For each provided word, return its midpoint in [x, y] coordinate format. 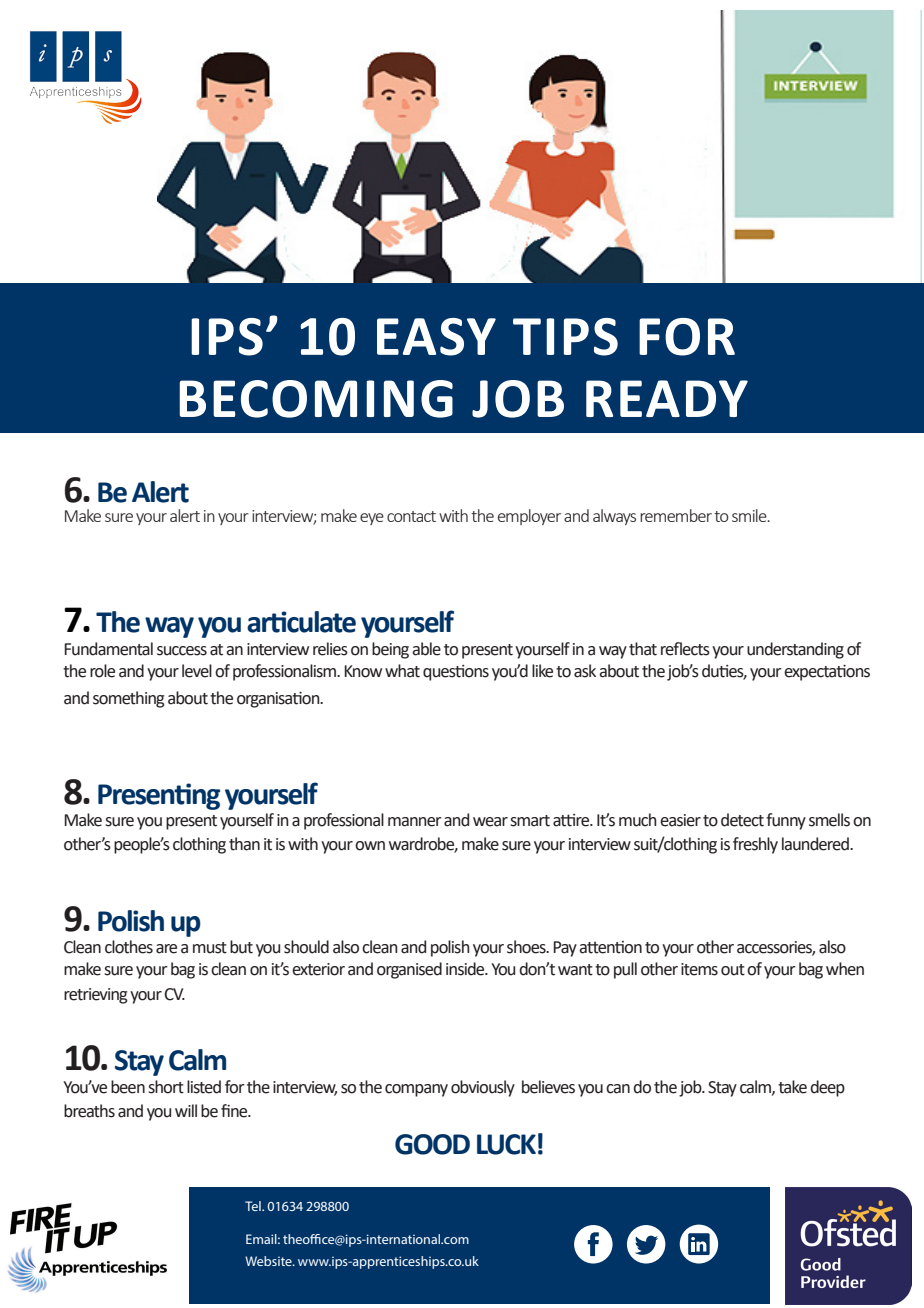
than [244, 844]
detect [742, 820]
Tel [254, 1206]
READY [667, 398]
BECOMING [316, 399]
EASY [436, 337]
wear [490, 822]
